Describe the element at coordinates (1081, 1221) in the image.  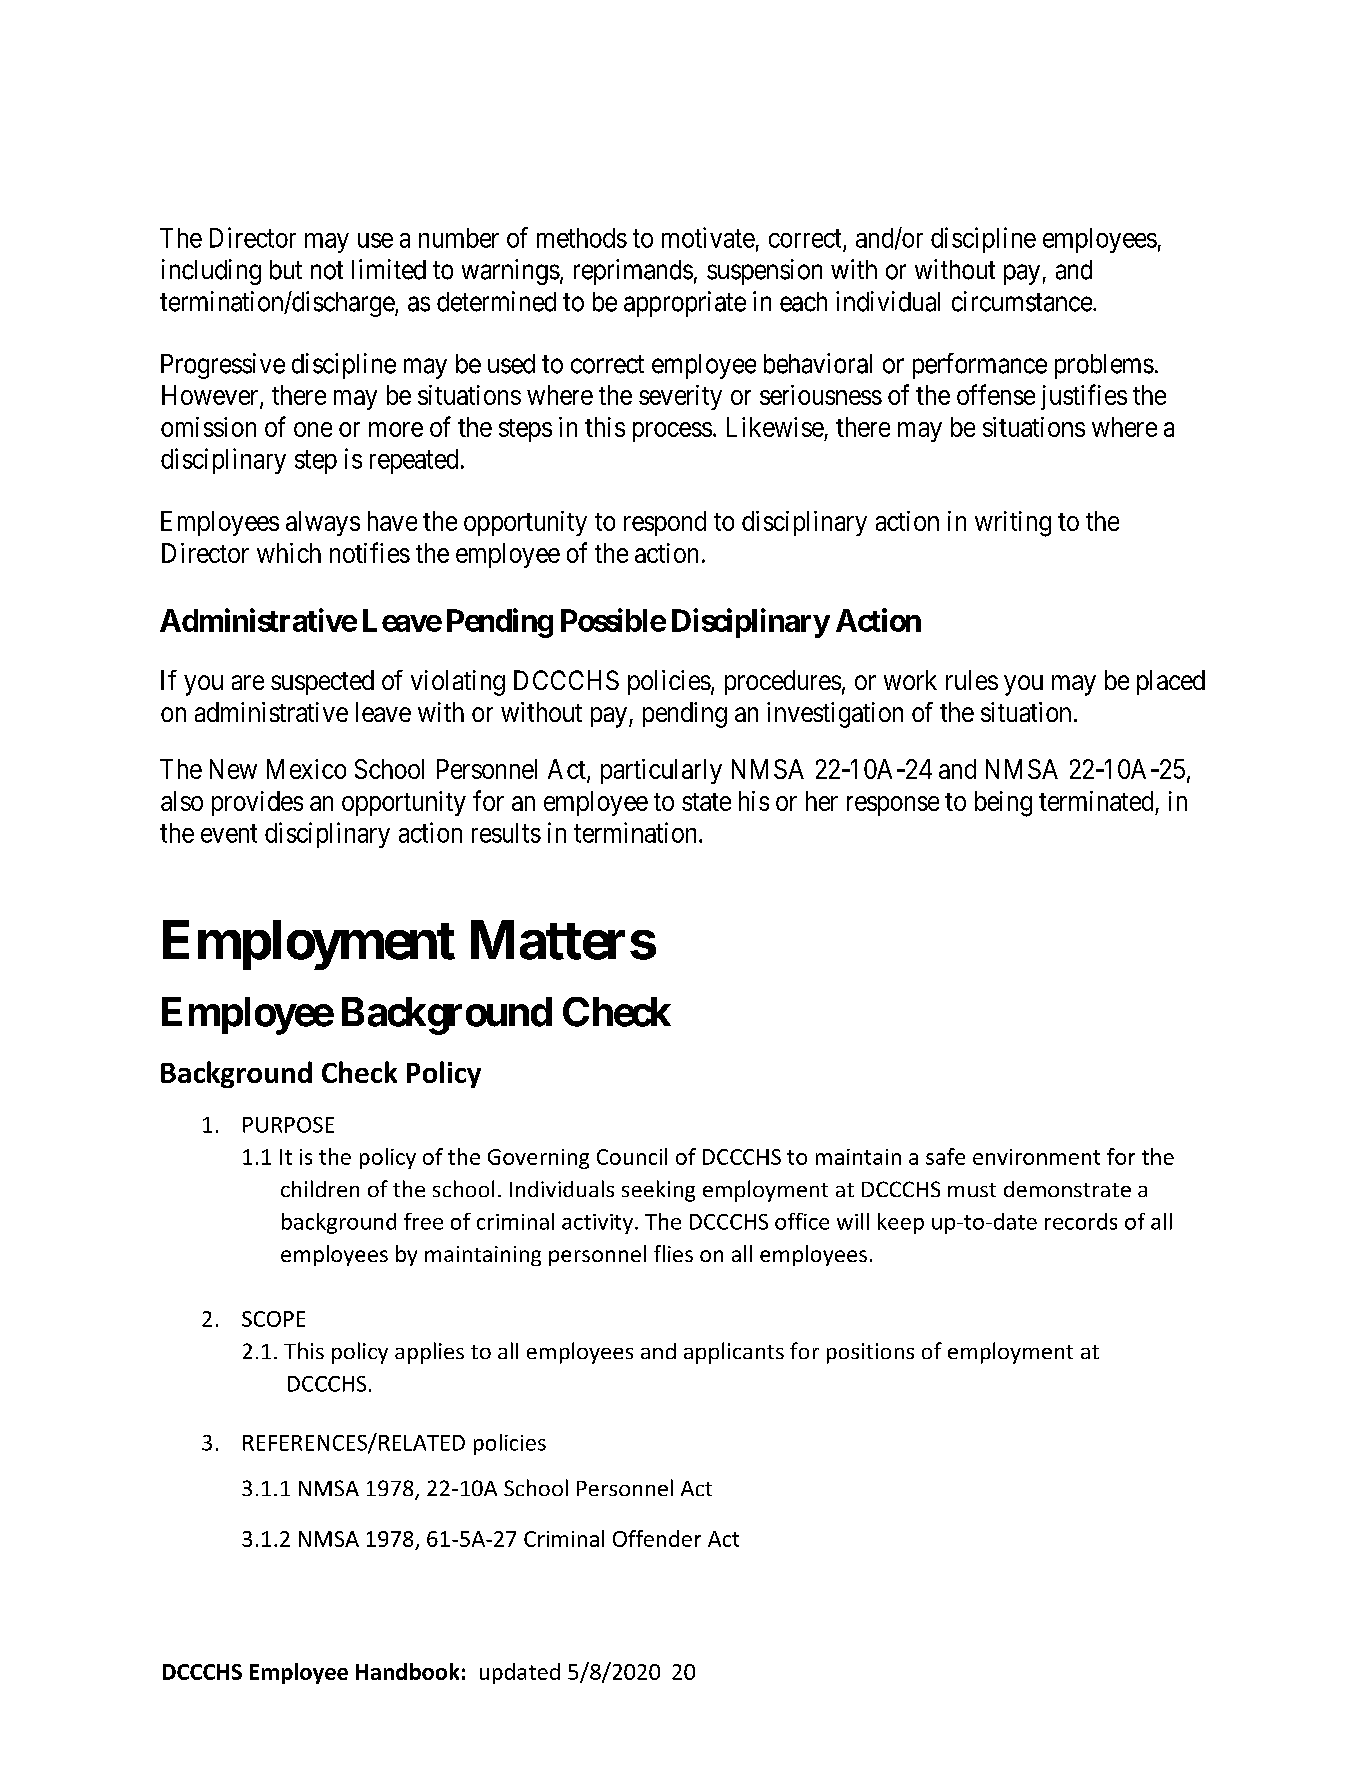
I see `records` at that location.
